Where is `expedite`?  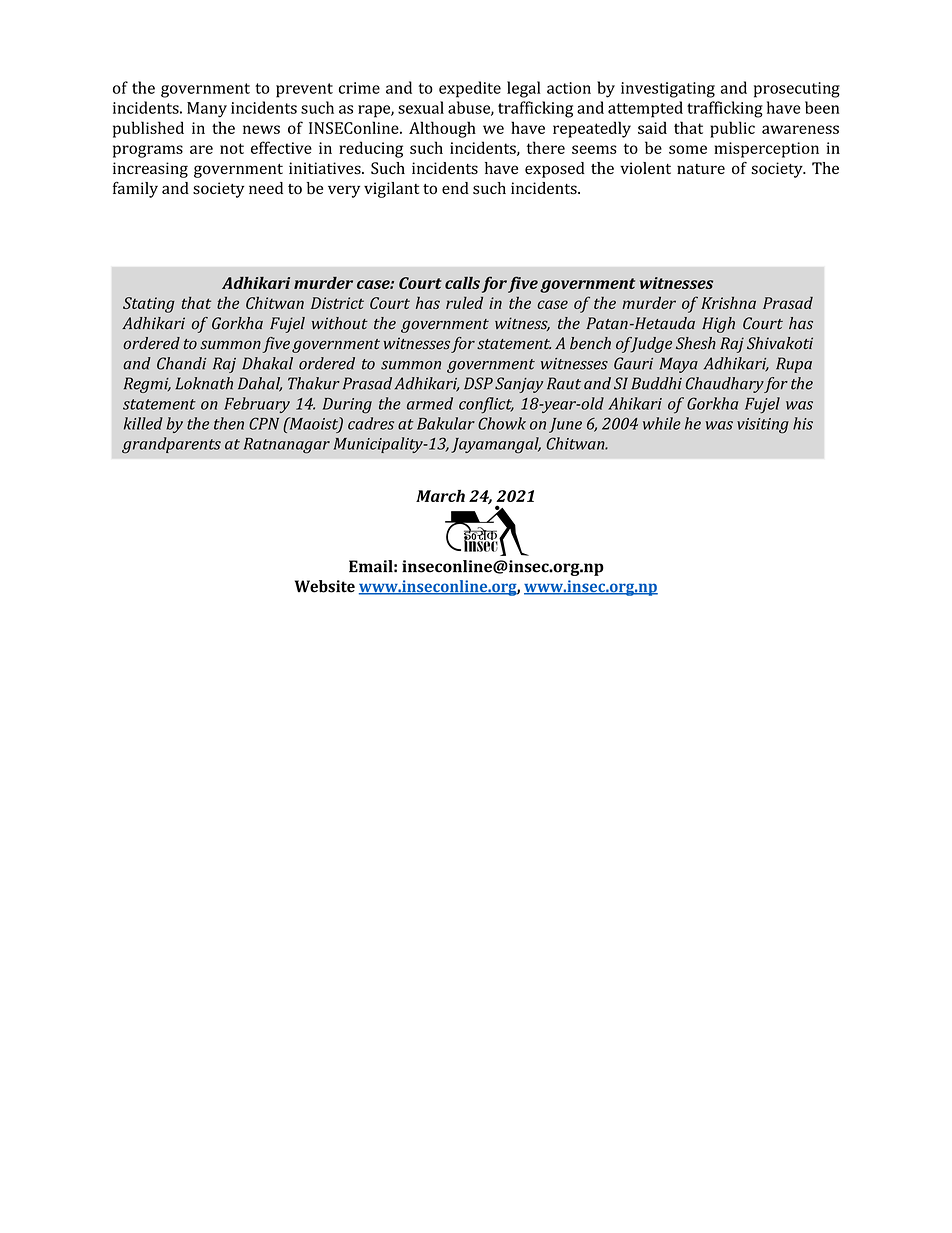 expedite is located at coordinates (470, 89).
